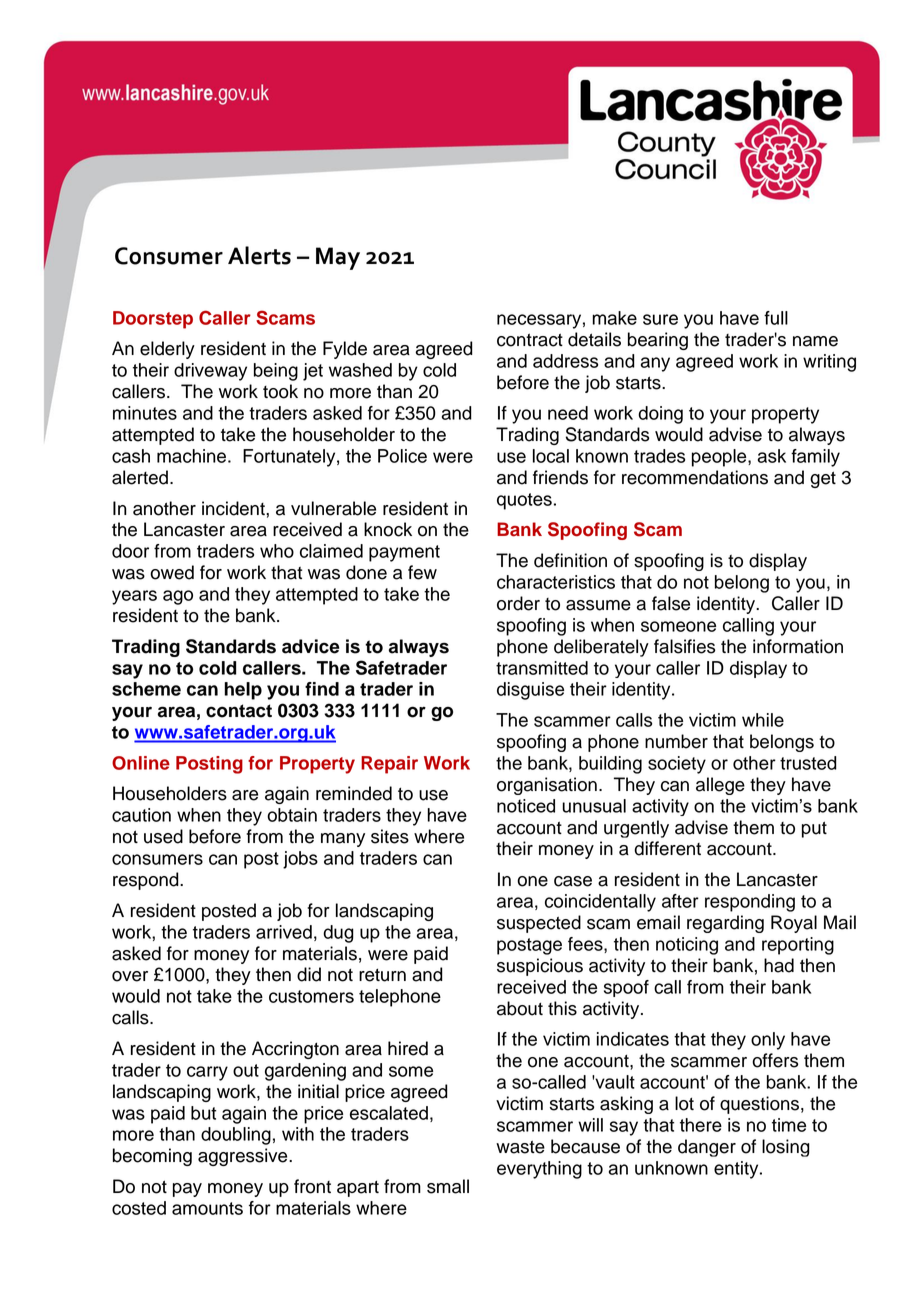 The height and width of the page is (1309, 924). What do you see at coordinates (695, 477) in the page?
I see `recommendations` at bounding box center [695, 477].
